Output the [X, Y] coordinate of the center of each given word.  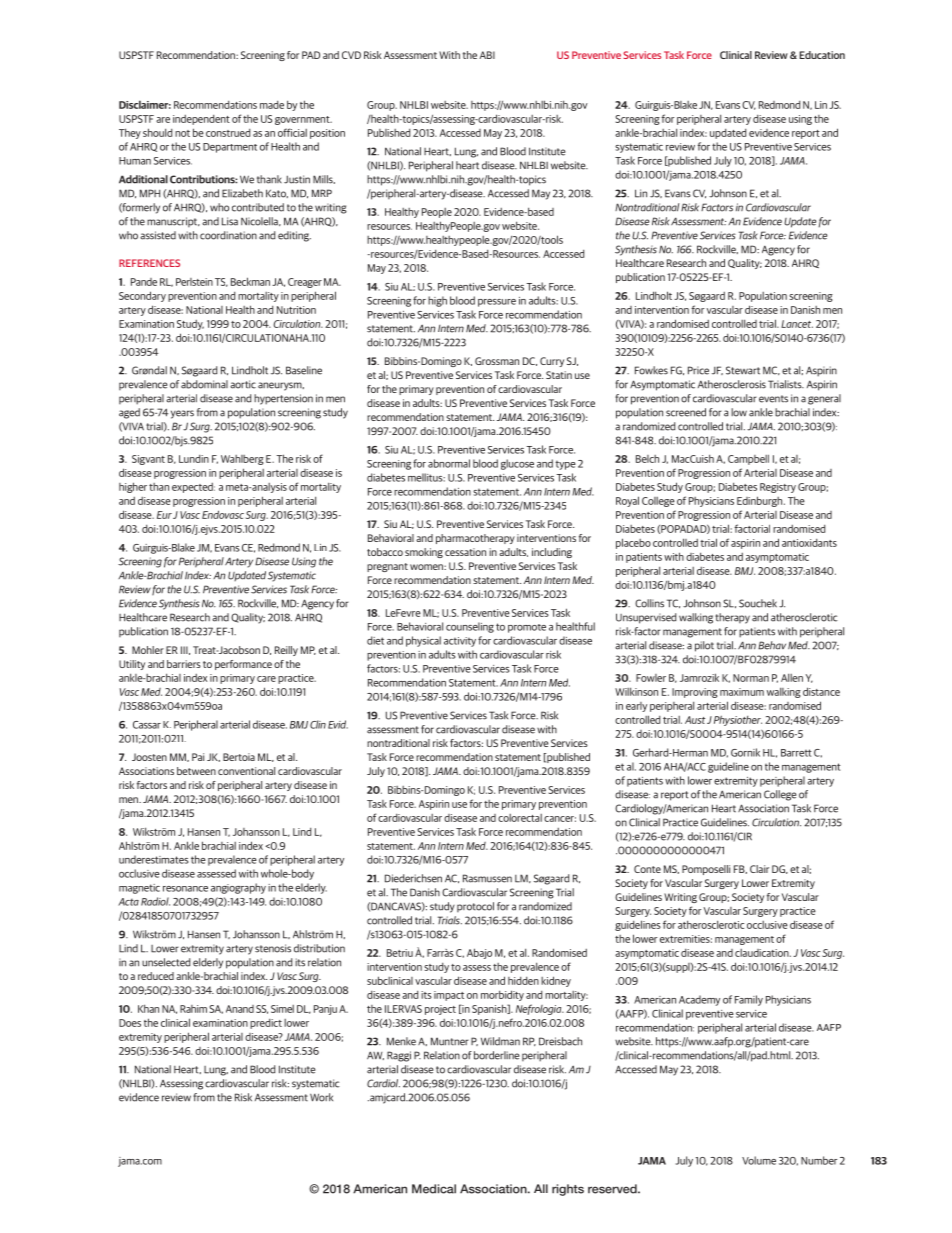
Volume [759, 1160]
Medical [434, 1189]
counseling [470, 627]
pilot [704, 646]
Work [321, 1097]
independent [201, 120]
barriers [184, 664]
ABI [487, 55]
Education [822, 55]
